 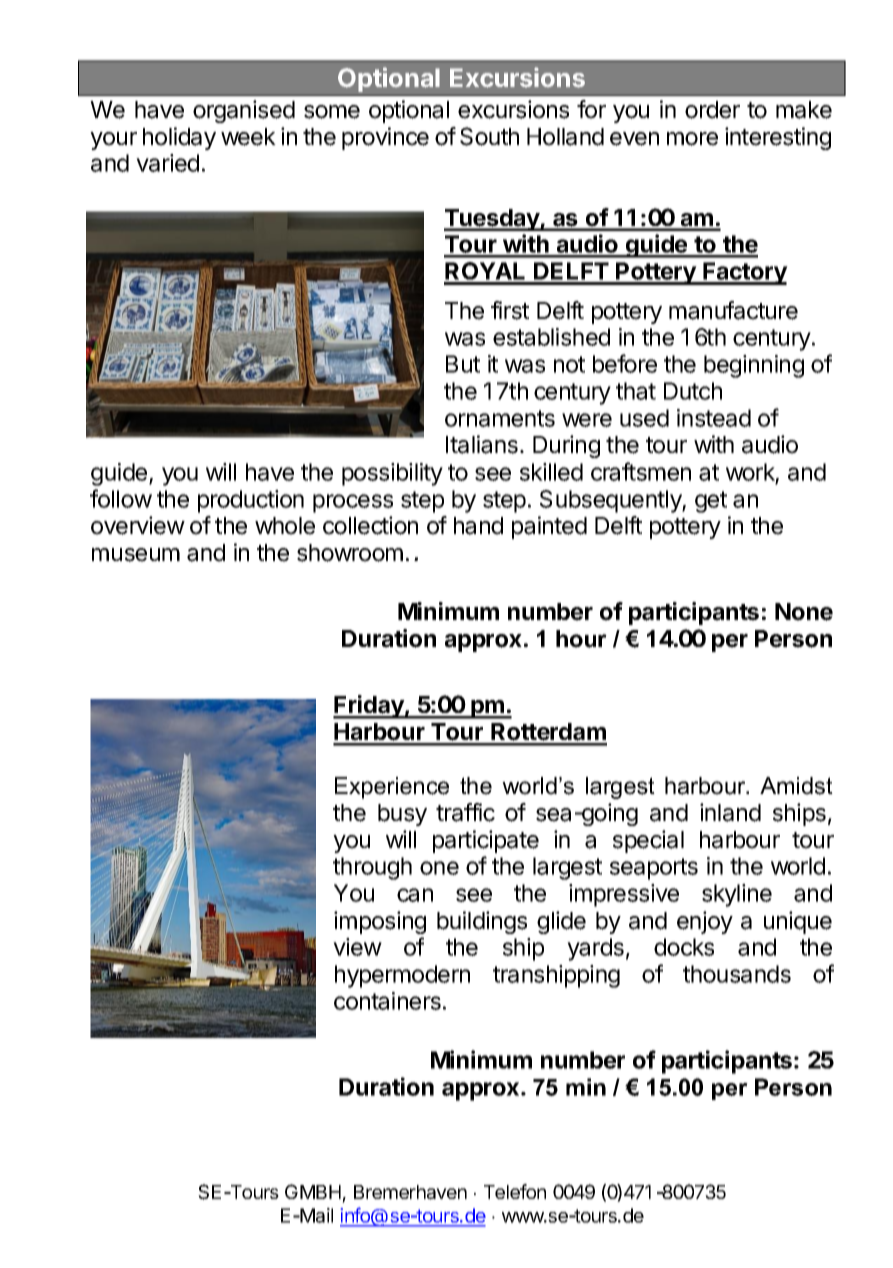 I want to click on Telefon, so click(x=515, y=1191).
